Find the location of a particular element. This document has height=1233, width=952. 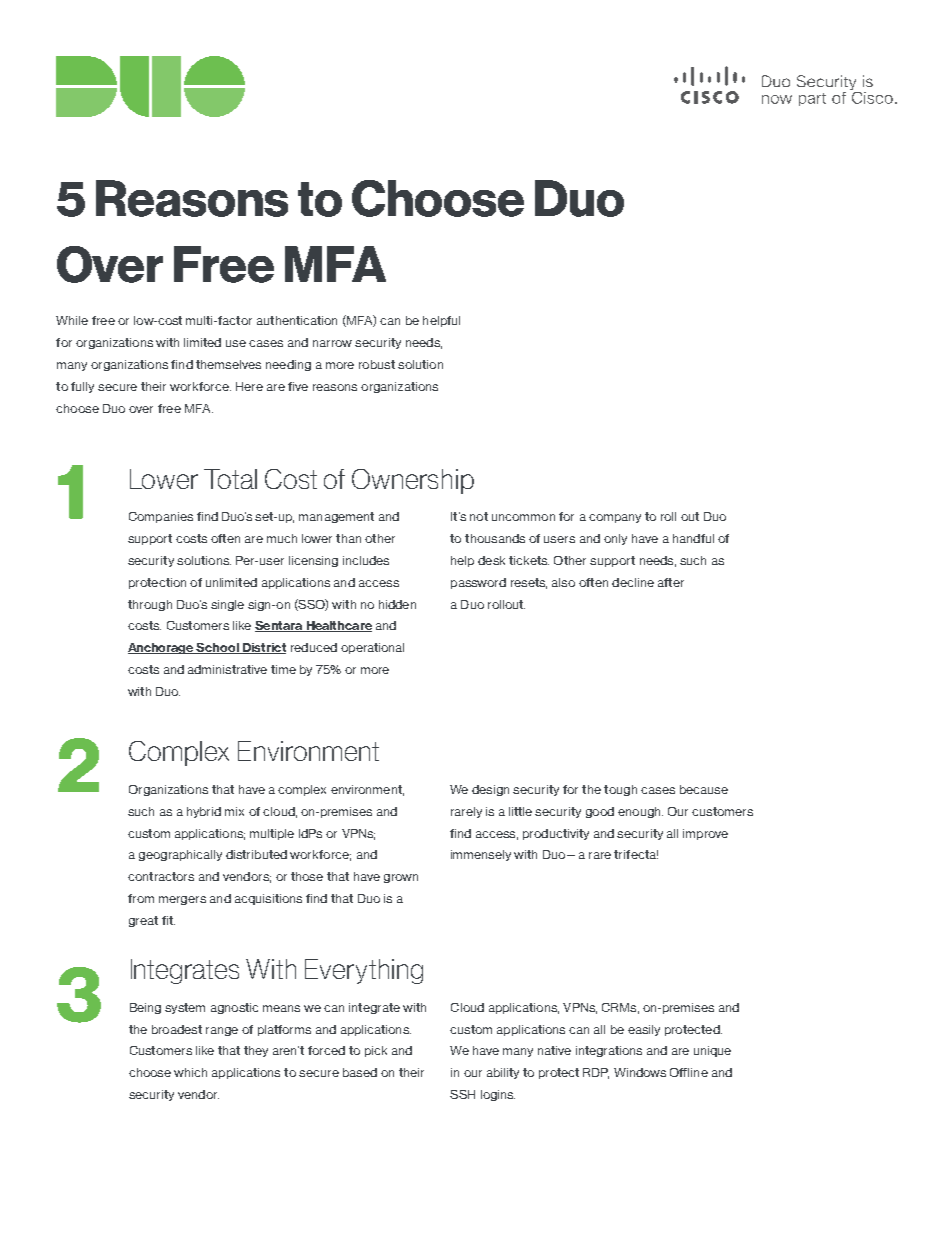

tough is located at coordinates (620, 790).
